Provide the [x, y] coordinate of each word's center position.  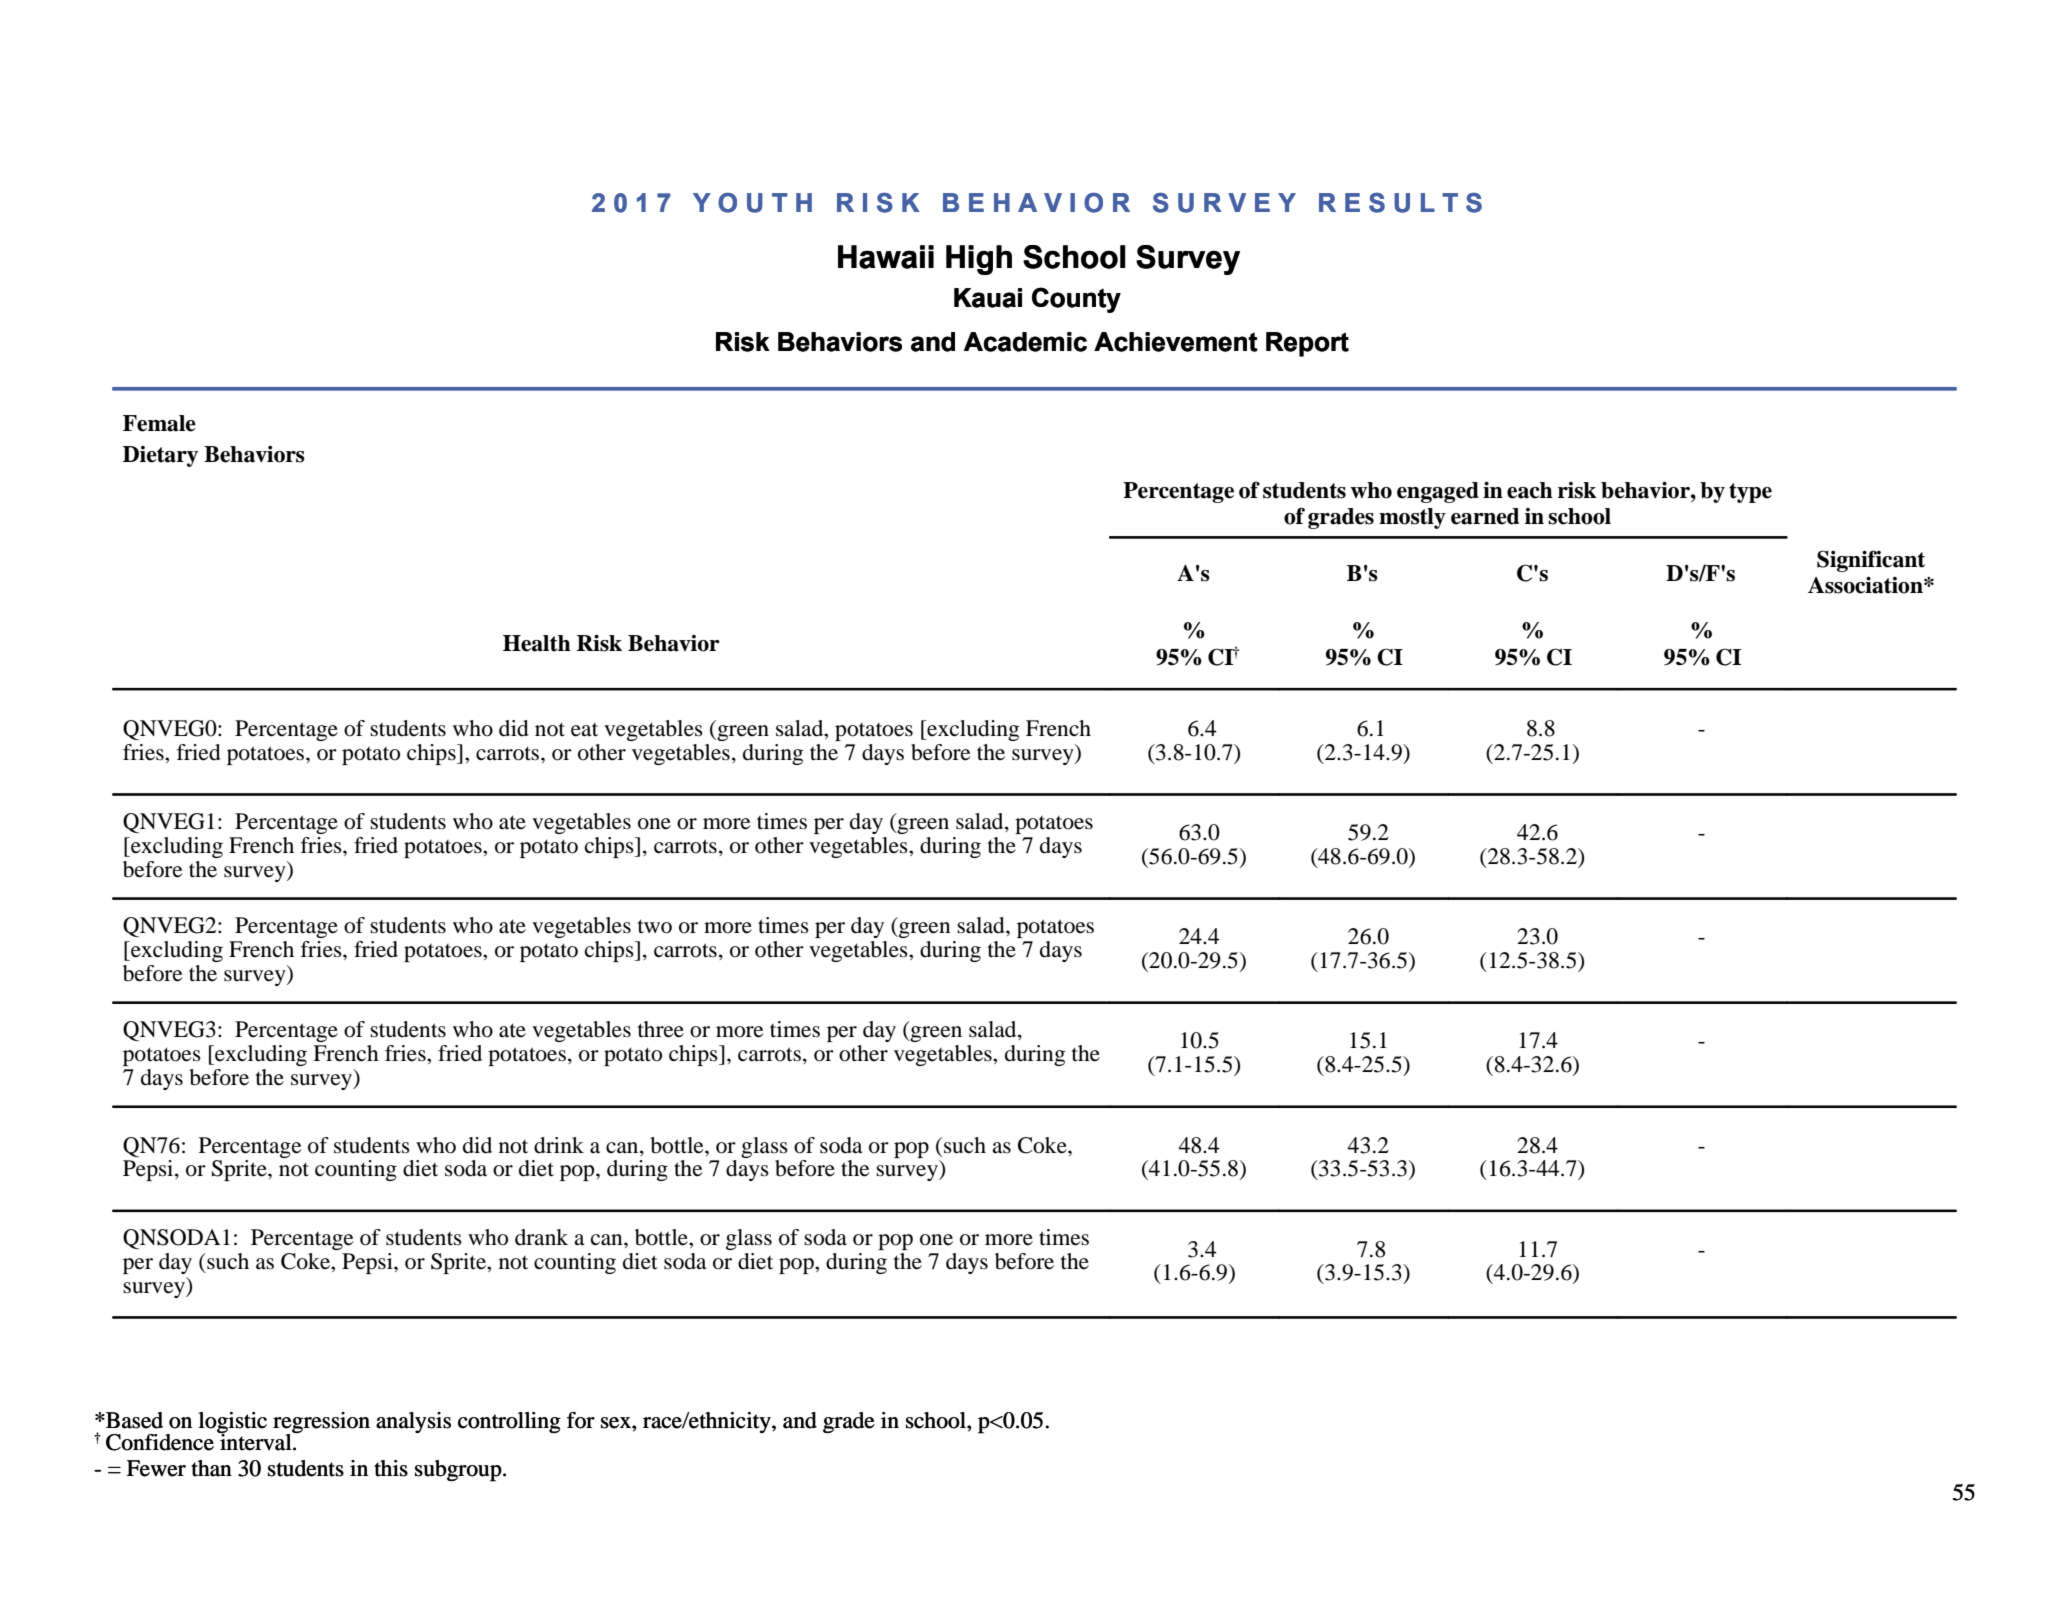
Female [159, 423]
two [655, 926]
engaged [1438, 492]
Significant [1871, 561]
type [1750, 493]
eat [584, 730]
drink [559, 1145]
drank [541, 1237]
